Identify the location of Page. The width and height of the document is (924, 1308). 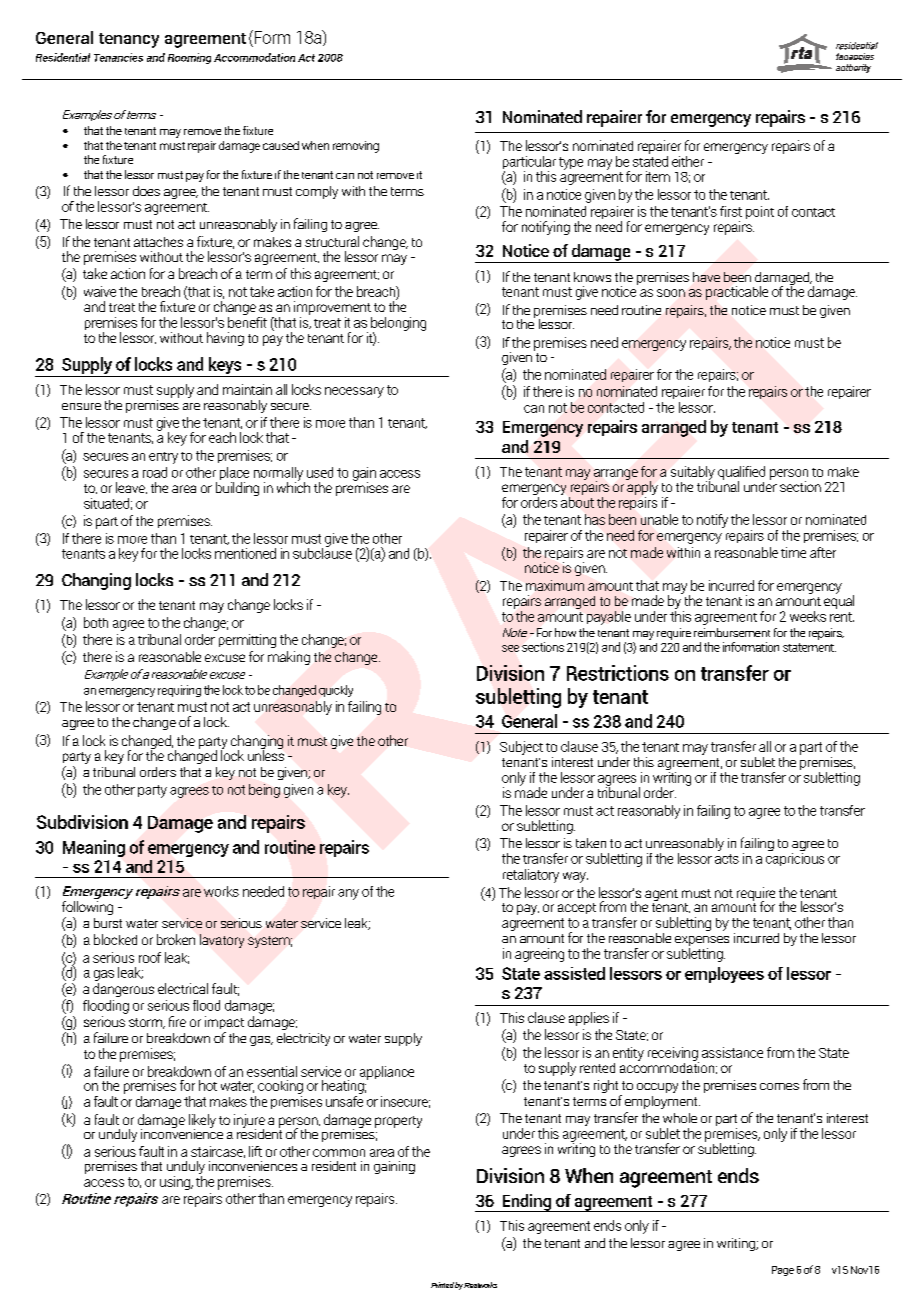
(783, 1271).
